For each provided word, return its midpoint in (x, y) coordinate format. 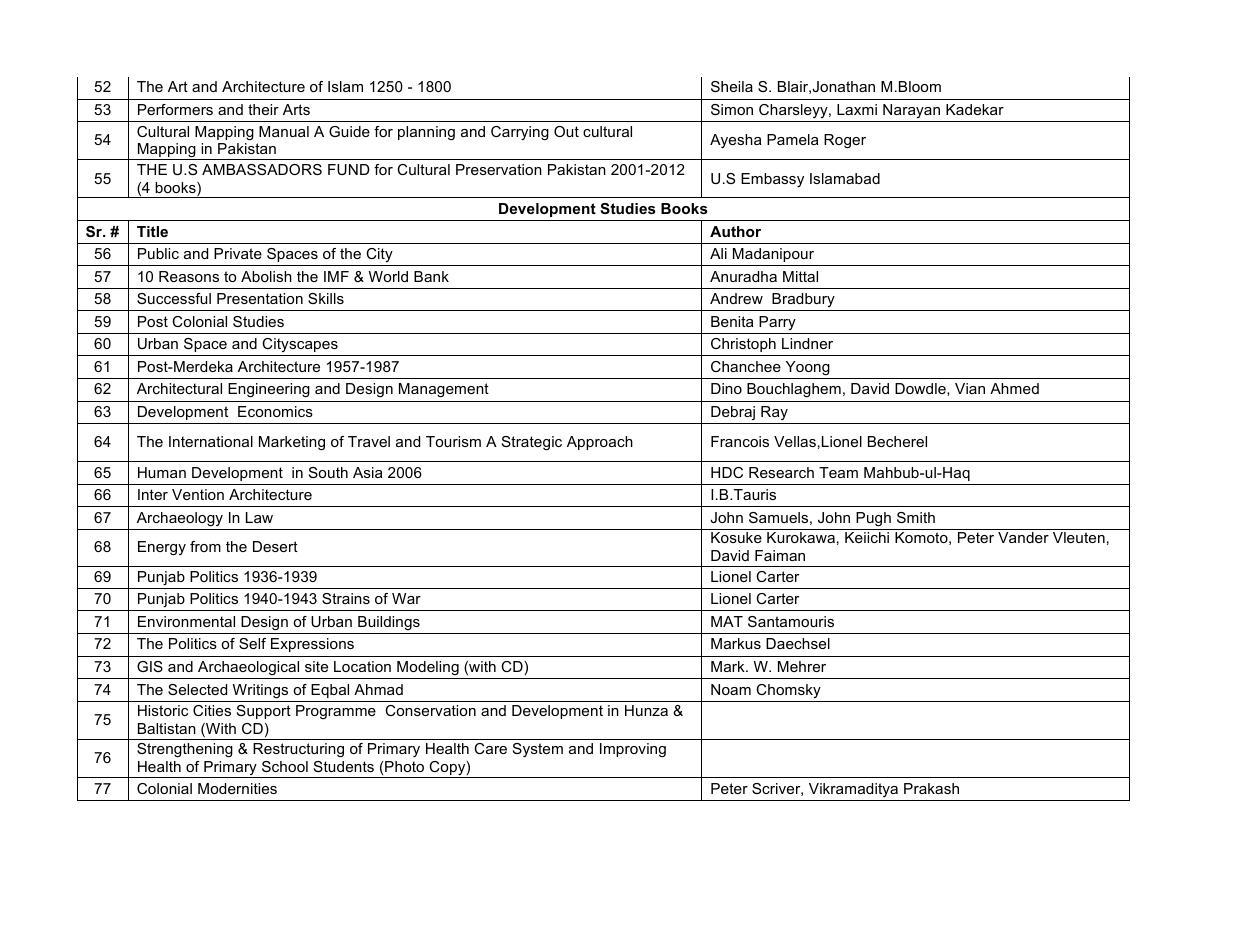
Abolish (266, 276)
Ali (718, 253)
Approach (600, 443)
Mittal (800, 276)
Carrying (520, 133)
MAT (727, 621)
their (263, 109)
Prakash (931, 788)
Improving (633, 750)
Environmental (186, 621)
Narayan (911, 111)
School (285, 766)
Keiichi (867, 537)
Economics (275, 411)
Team (838, 472)
